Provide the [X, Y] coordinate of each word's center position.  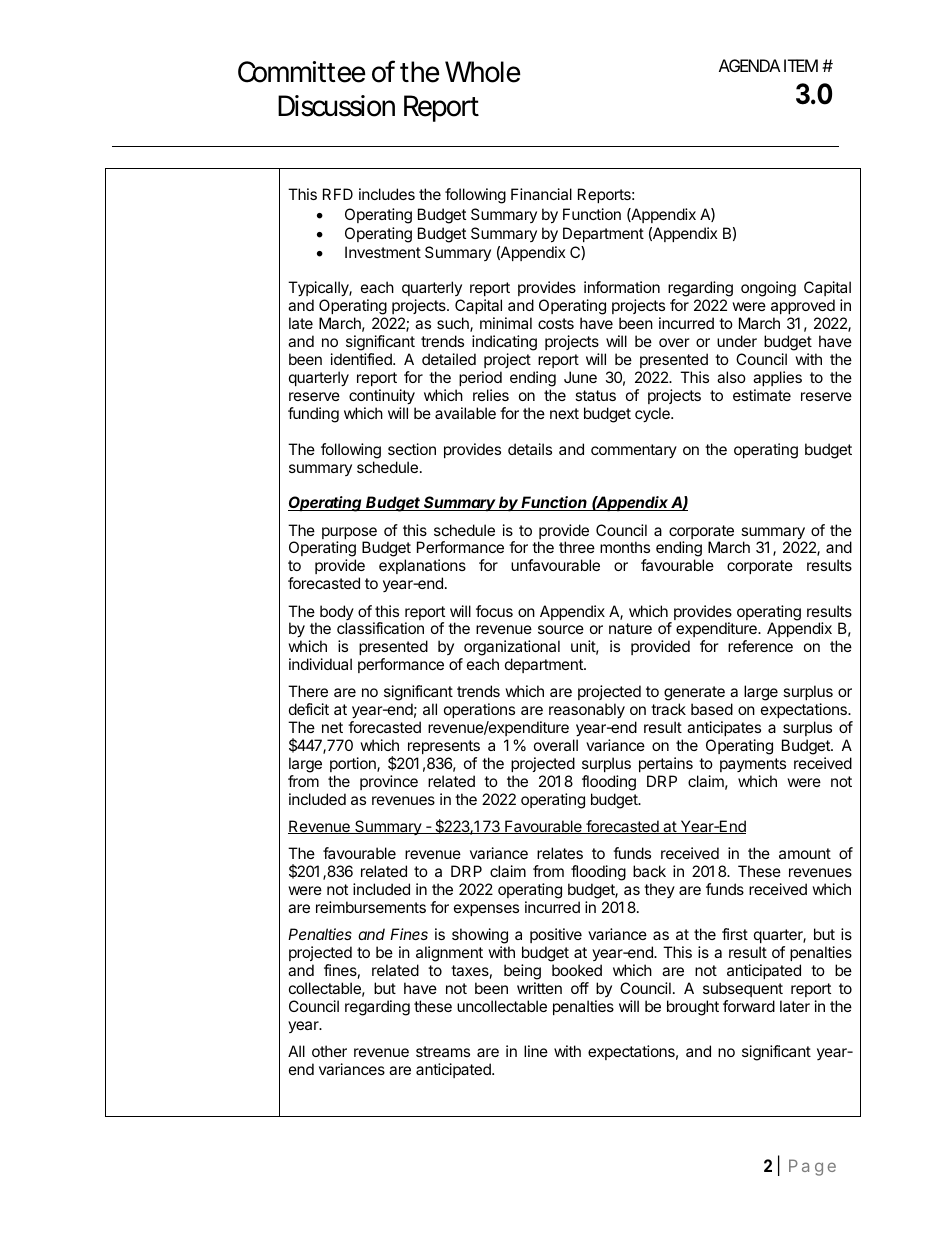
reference [760, 646]
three [577, 547]
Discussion [336, 106]
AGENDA [749, 65]
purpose [349, 534]
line [536, 1051]
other [329, 1051]
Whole [483, 72]
